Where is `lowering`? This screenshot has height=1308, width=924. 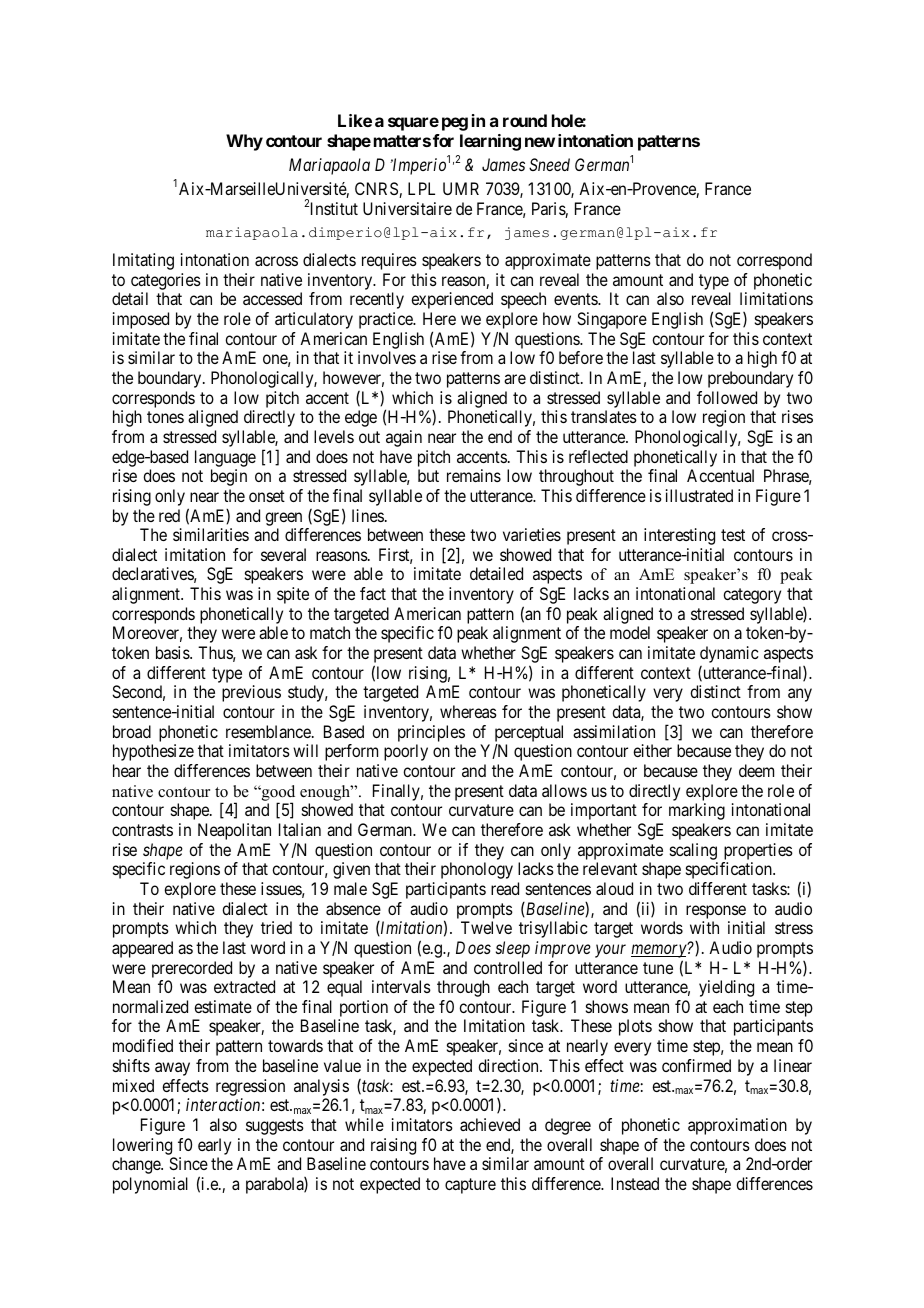 lowering is located at coordinates (142, 1146).
